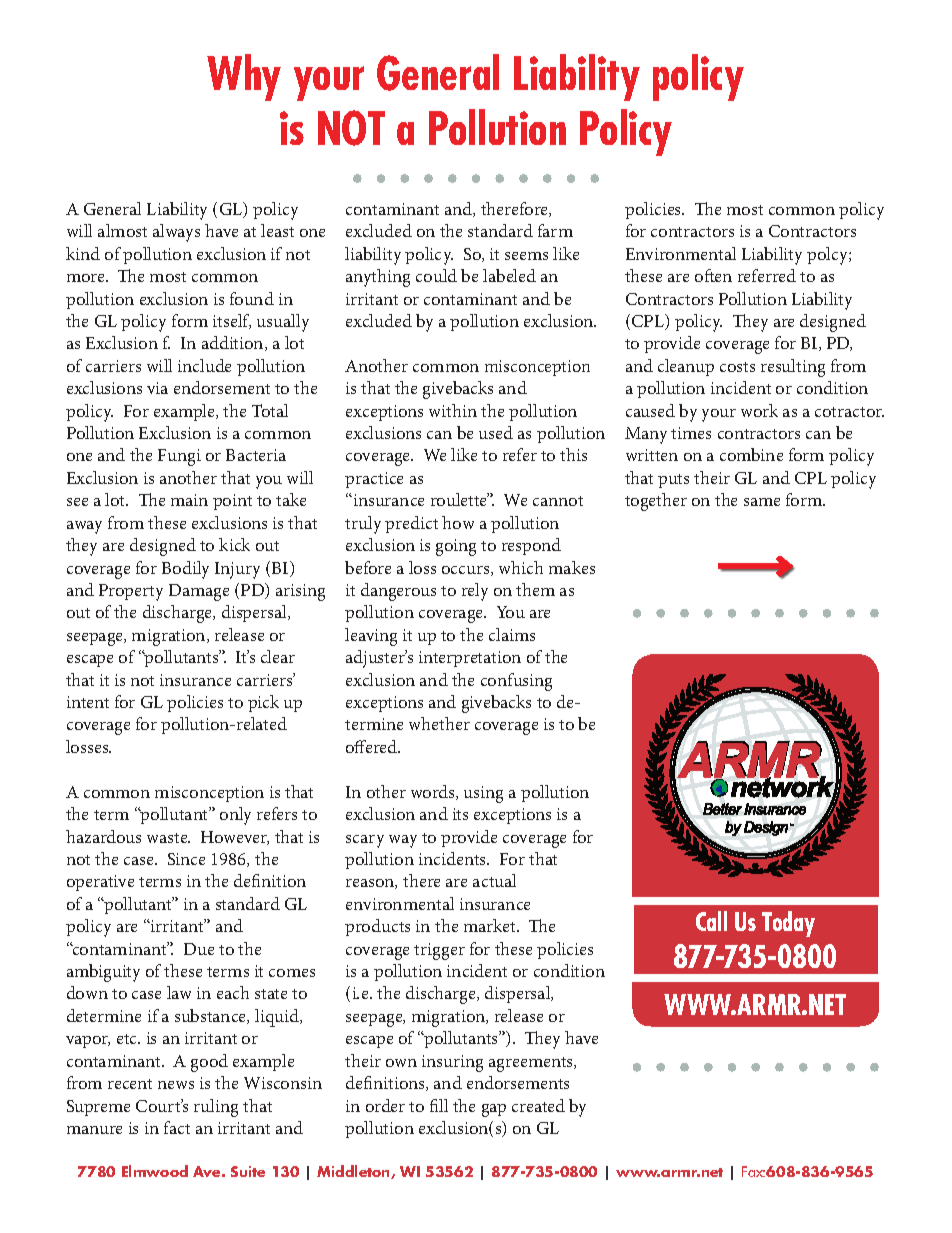  Describe the element at coordinates (439, 1105) in the document. I see `fill` at that location.
